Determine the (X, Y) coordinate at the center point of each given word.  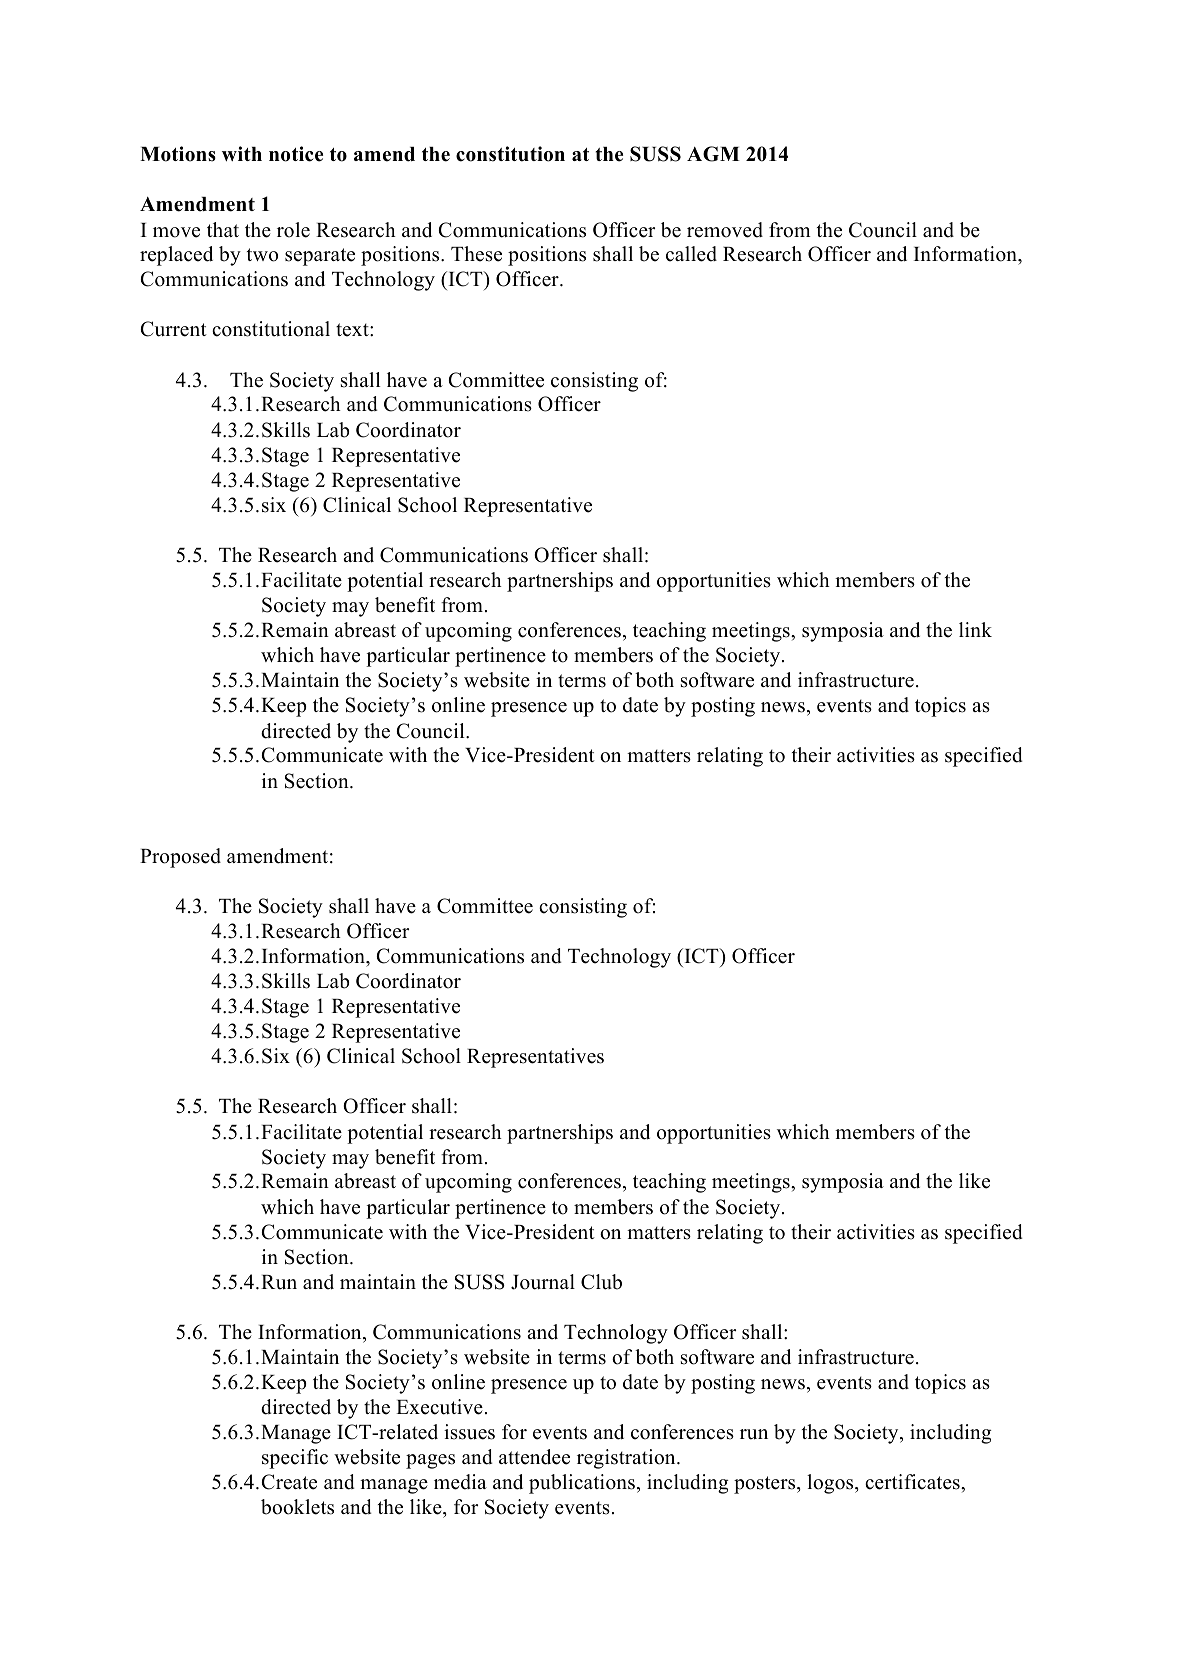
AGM (713, 154)
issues (469, 1432)
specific (295, 1459)
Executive (439, 1407)
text (353, 330)
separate (320, 257)
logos (831, 1484)
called (691, 254)
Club (601, 1282)
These (476, 254)
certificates (913, 1482)
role (293, 230)
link (975, 629)
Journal (543, 1282)
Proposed (180, 858)
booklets (297, 1507)
